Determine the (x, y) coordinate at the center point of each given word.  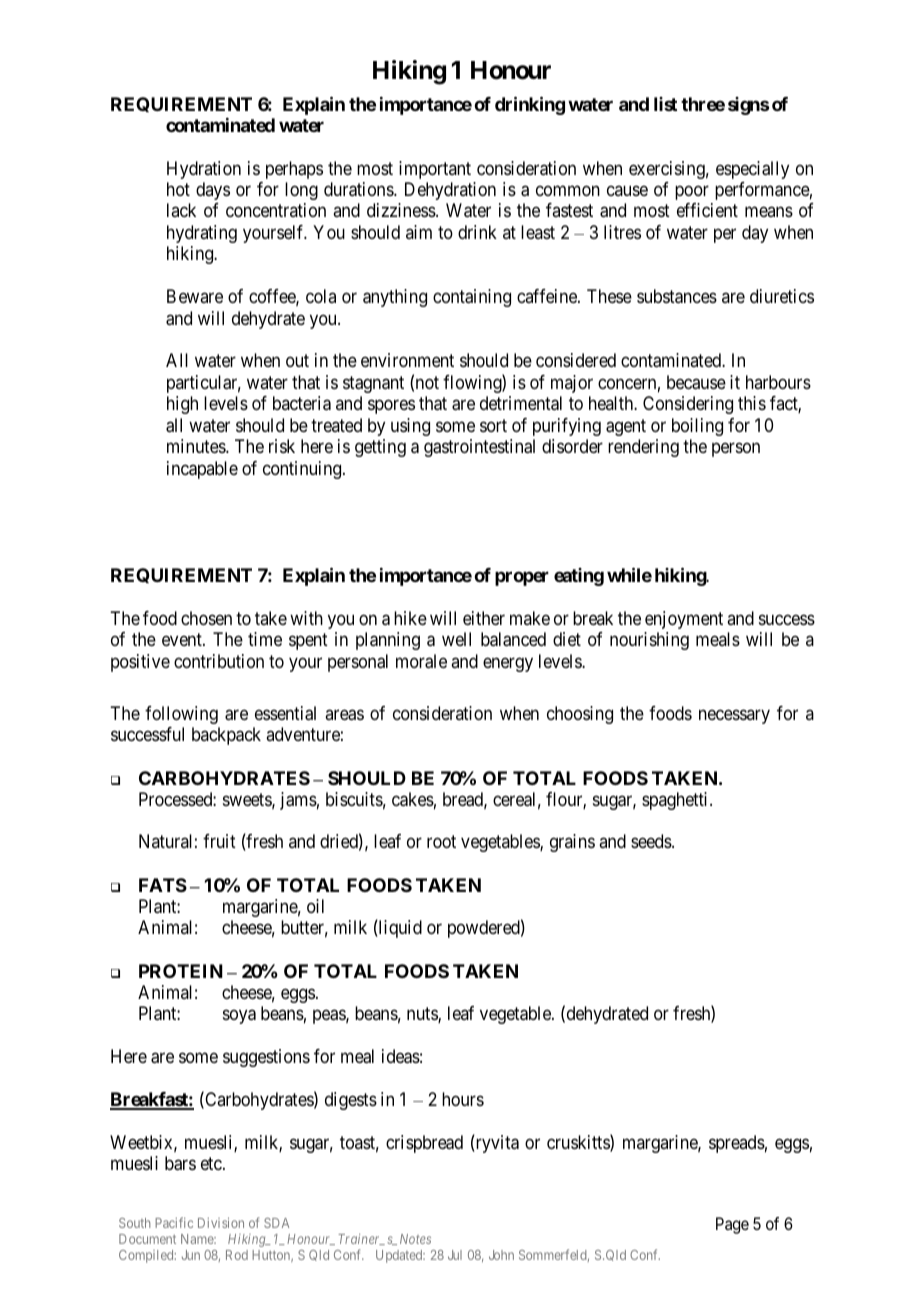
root (441, 842)
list (665, 104)
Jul (455, 1255)
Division (221, 1222)
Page (732, 1225)
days (213, 191)
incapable (202, 470)
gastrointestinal (479, 448)
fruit (219, 841)
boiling (697, 427)
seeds (652, 841)
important (435, 170)
